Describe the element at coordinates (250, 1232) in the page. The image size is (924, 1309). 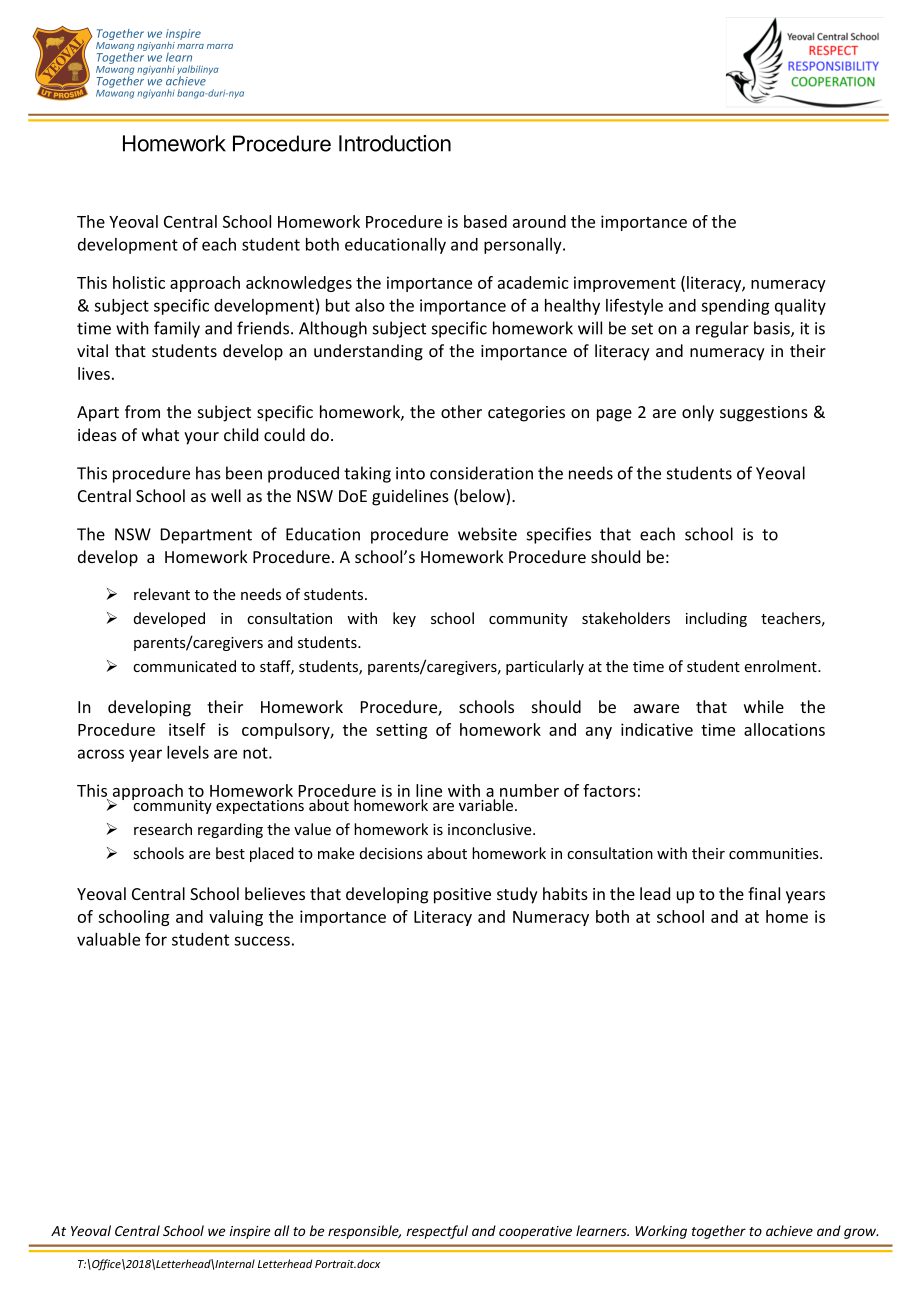
I see `inspire` at that location.
